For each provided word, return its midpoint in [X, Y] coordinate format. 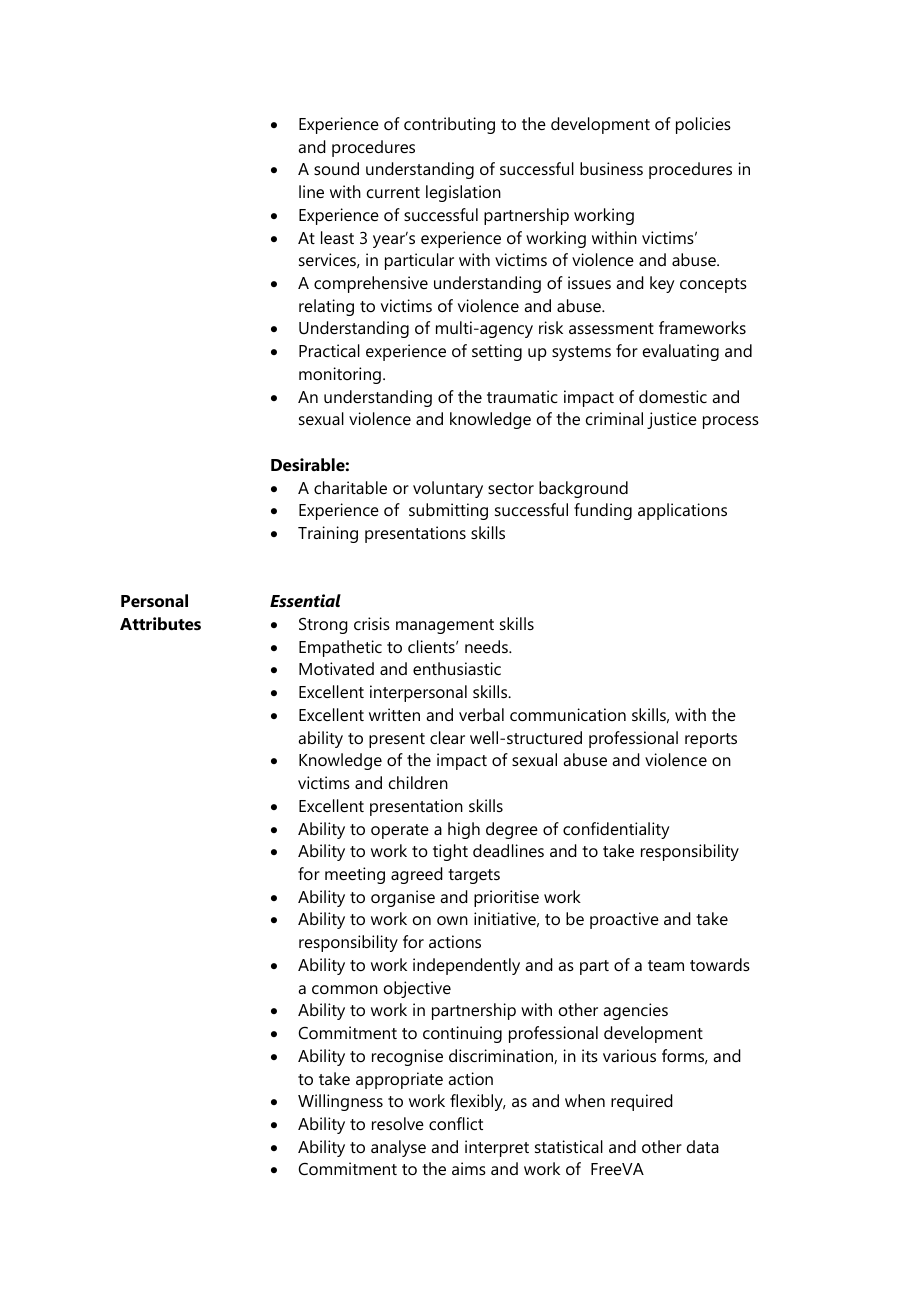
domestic [673, 396]
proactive [624, 920]
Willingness [340, 1102]
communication [568, 714]
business [611, 168]
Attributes [160, 623]
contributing [449, 125]
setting [497, 352]
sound [336, 168]
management [445, 626]
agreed [417, 875]
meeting [355, 875]
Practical [329, 350]
